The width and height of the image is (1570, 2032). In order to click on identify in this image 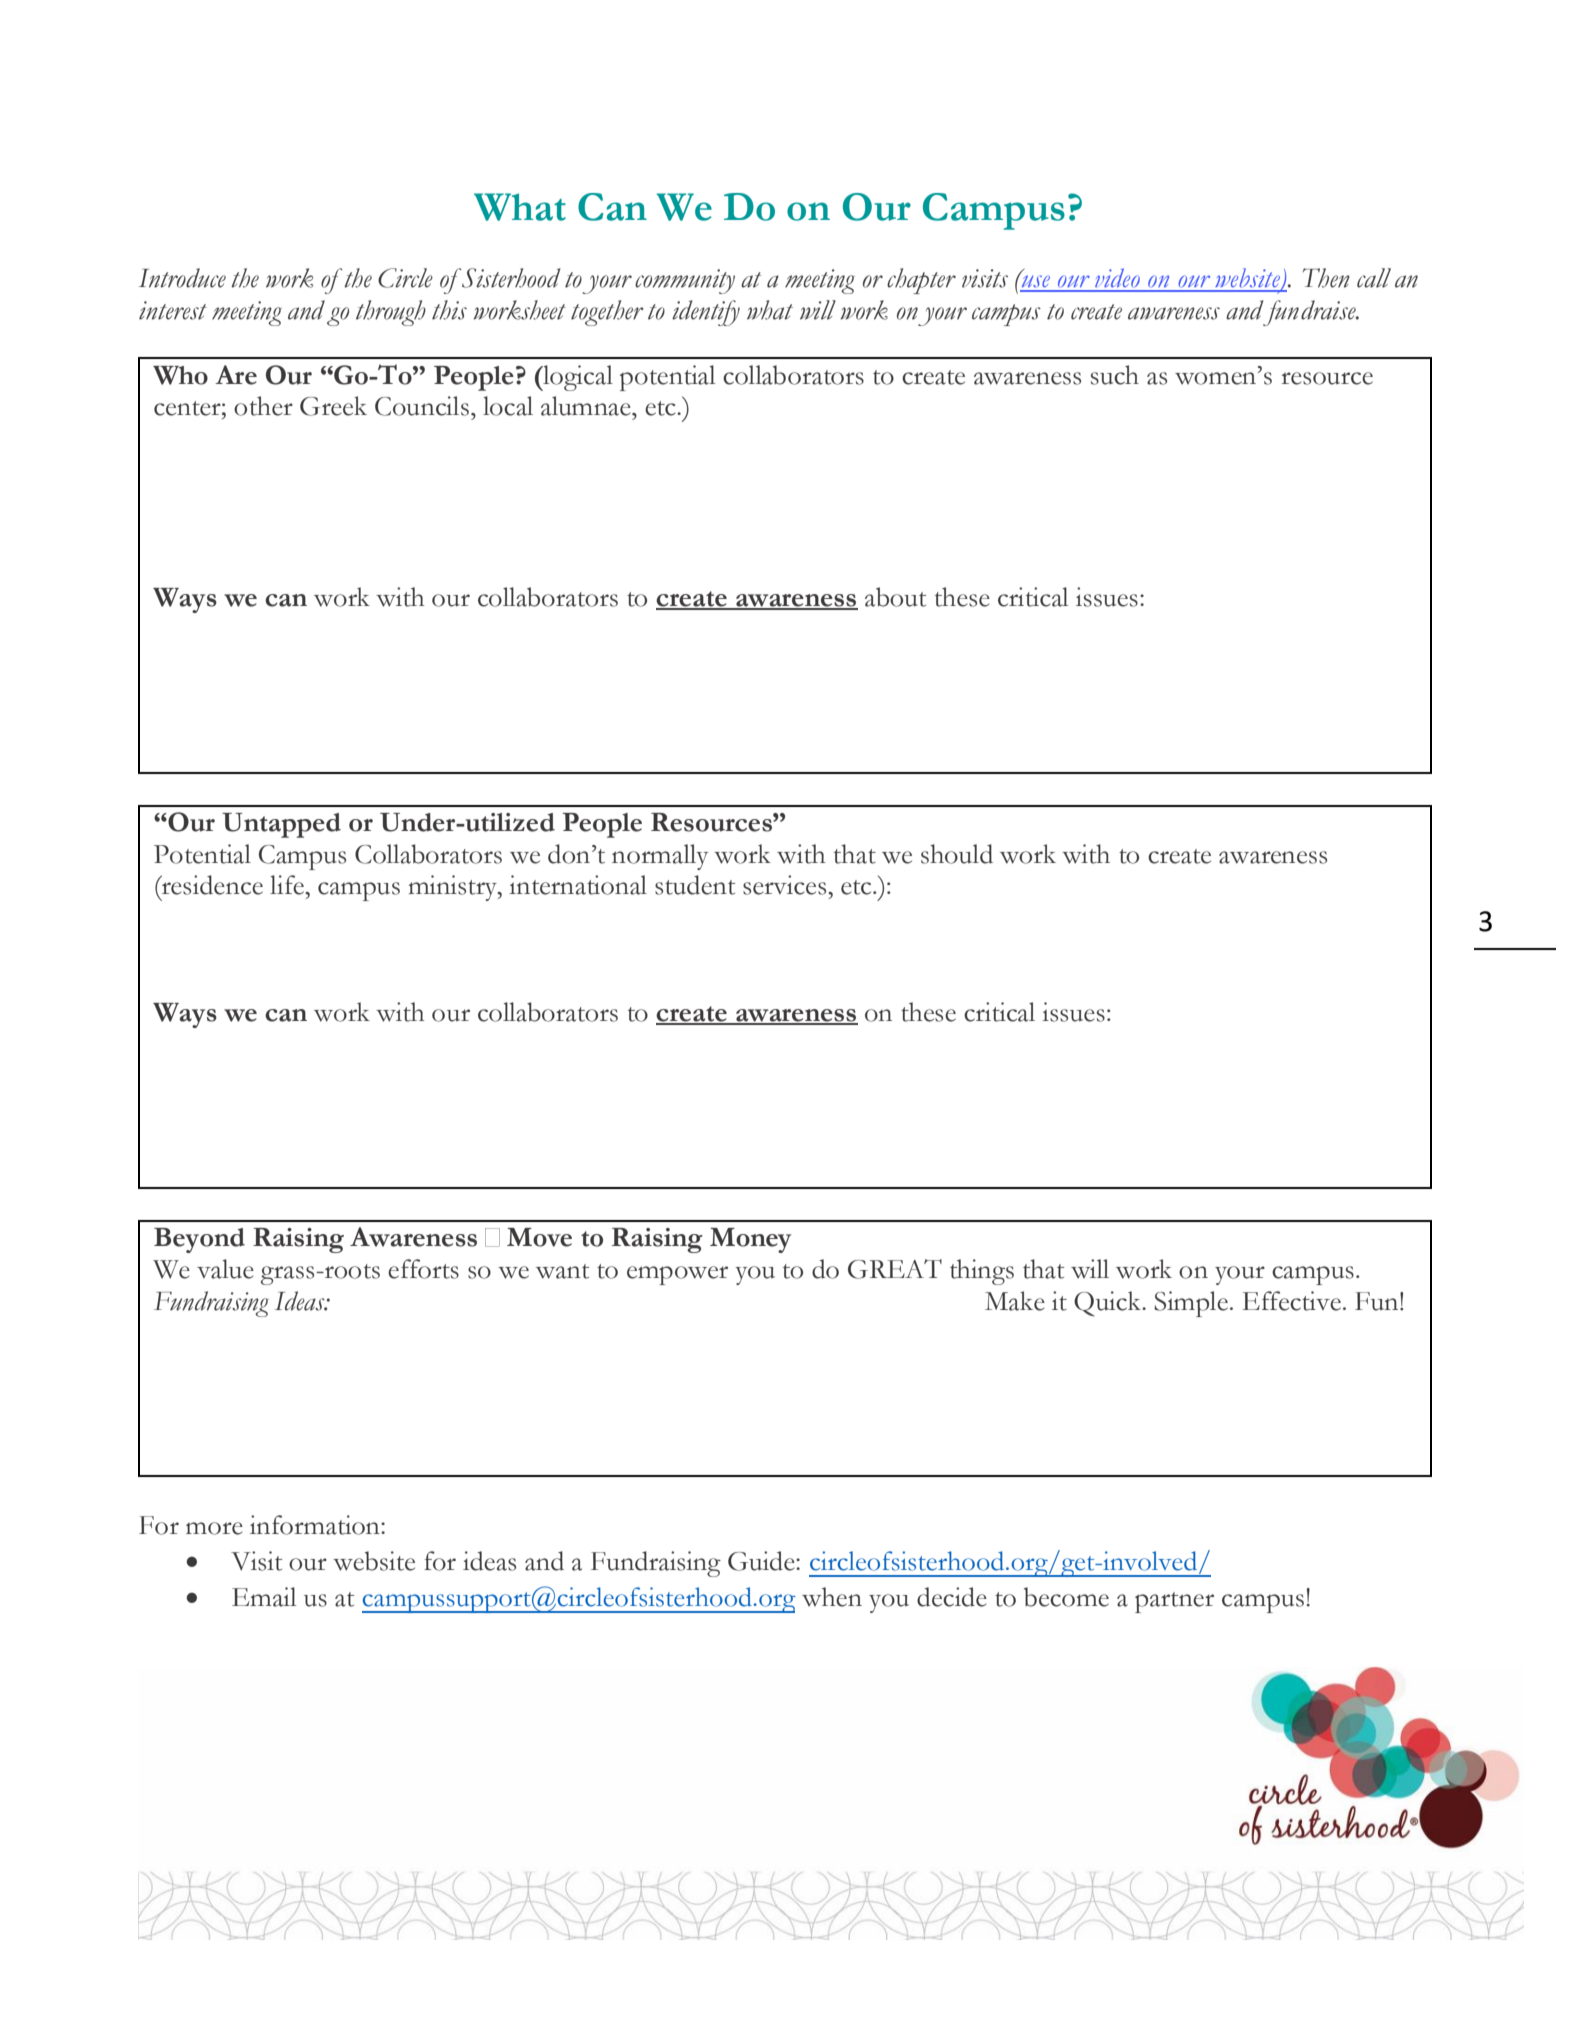, I will do `click(706, 313)`.
